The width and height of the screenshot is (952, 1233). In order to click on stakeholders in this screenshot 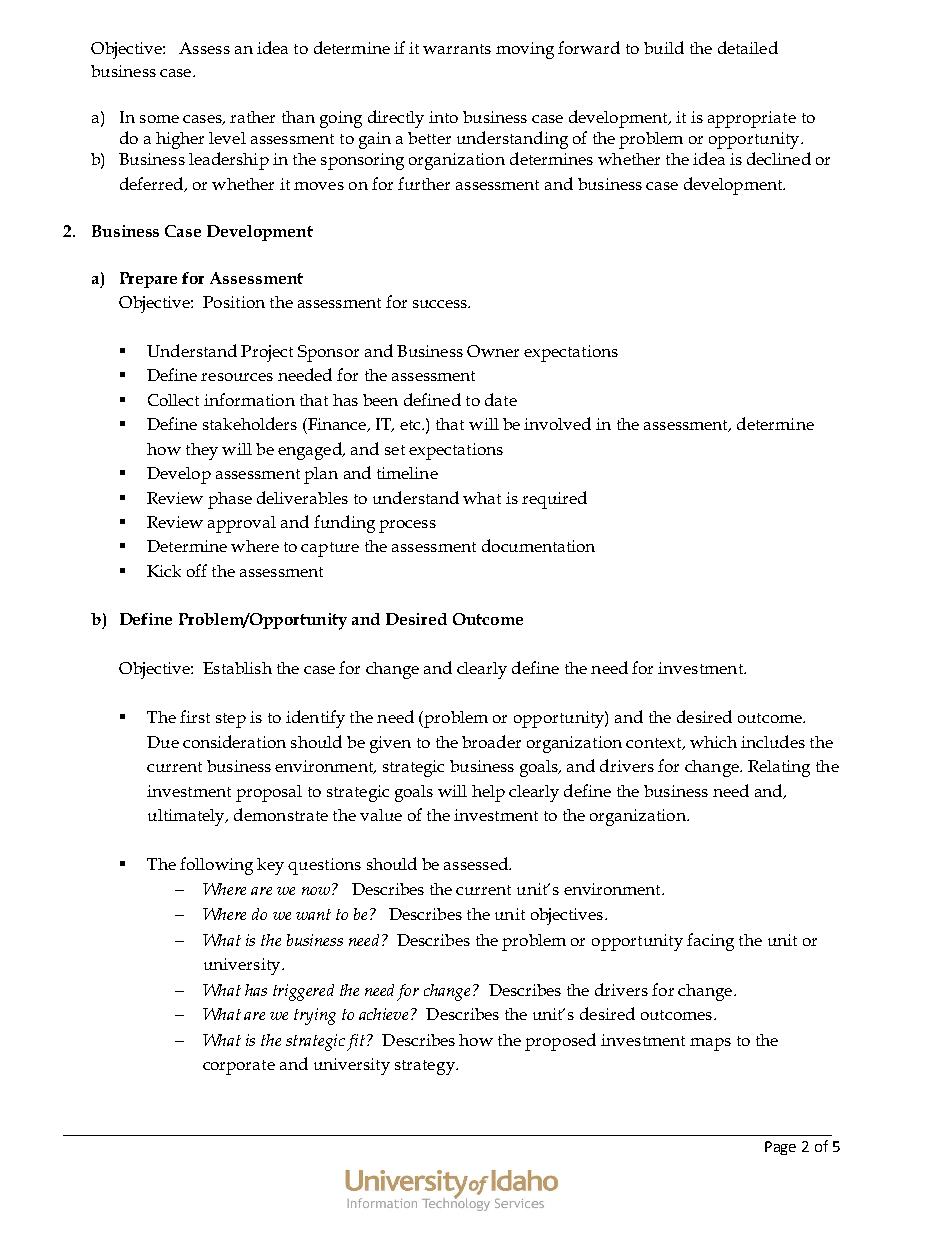, I will do `click(250, 423)`.
